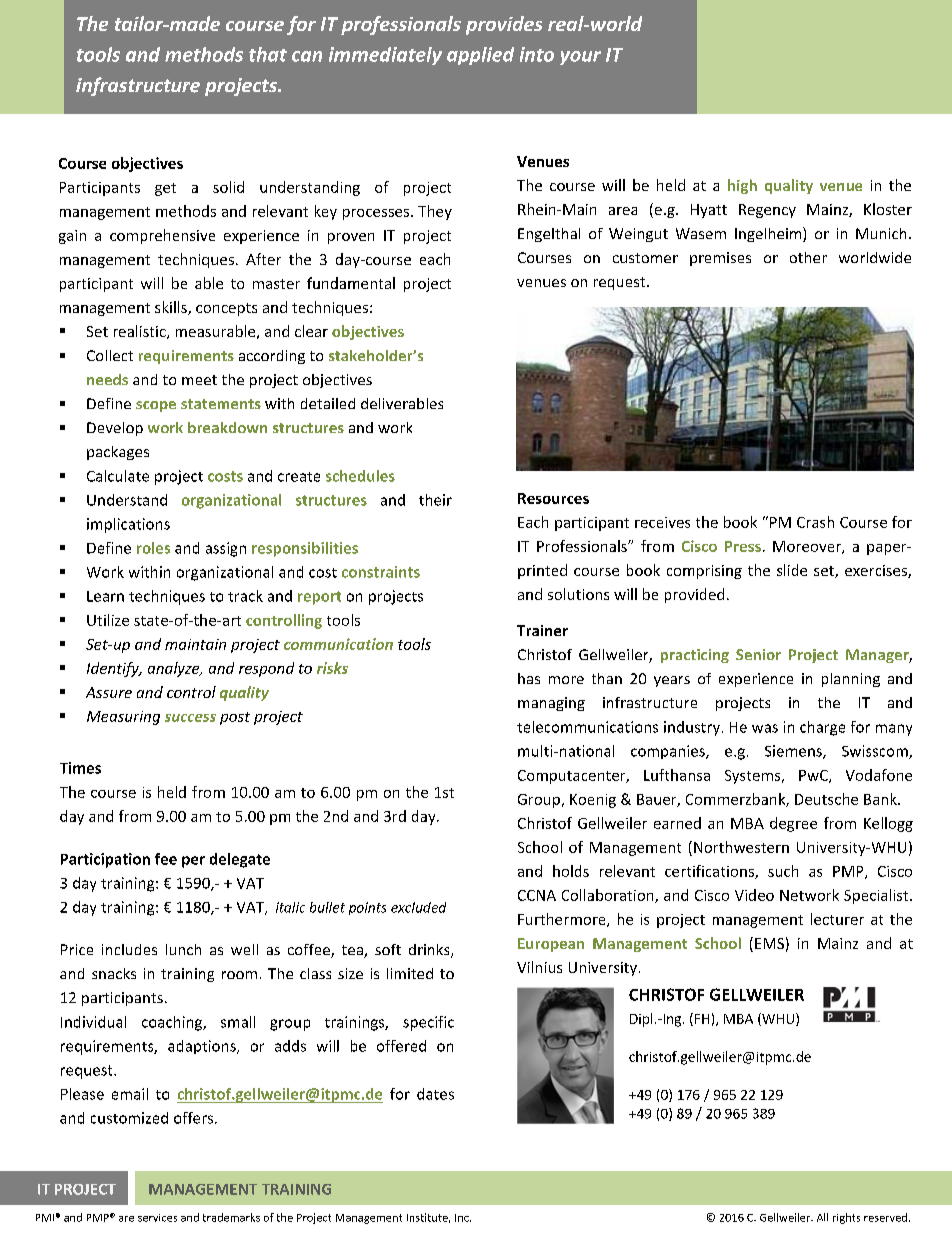 The image size is (952, 1235). I want to click on applied, so click(480, 56).
